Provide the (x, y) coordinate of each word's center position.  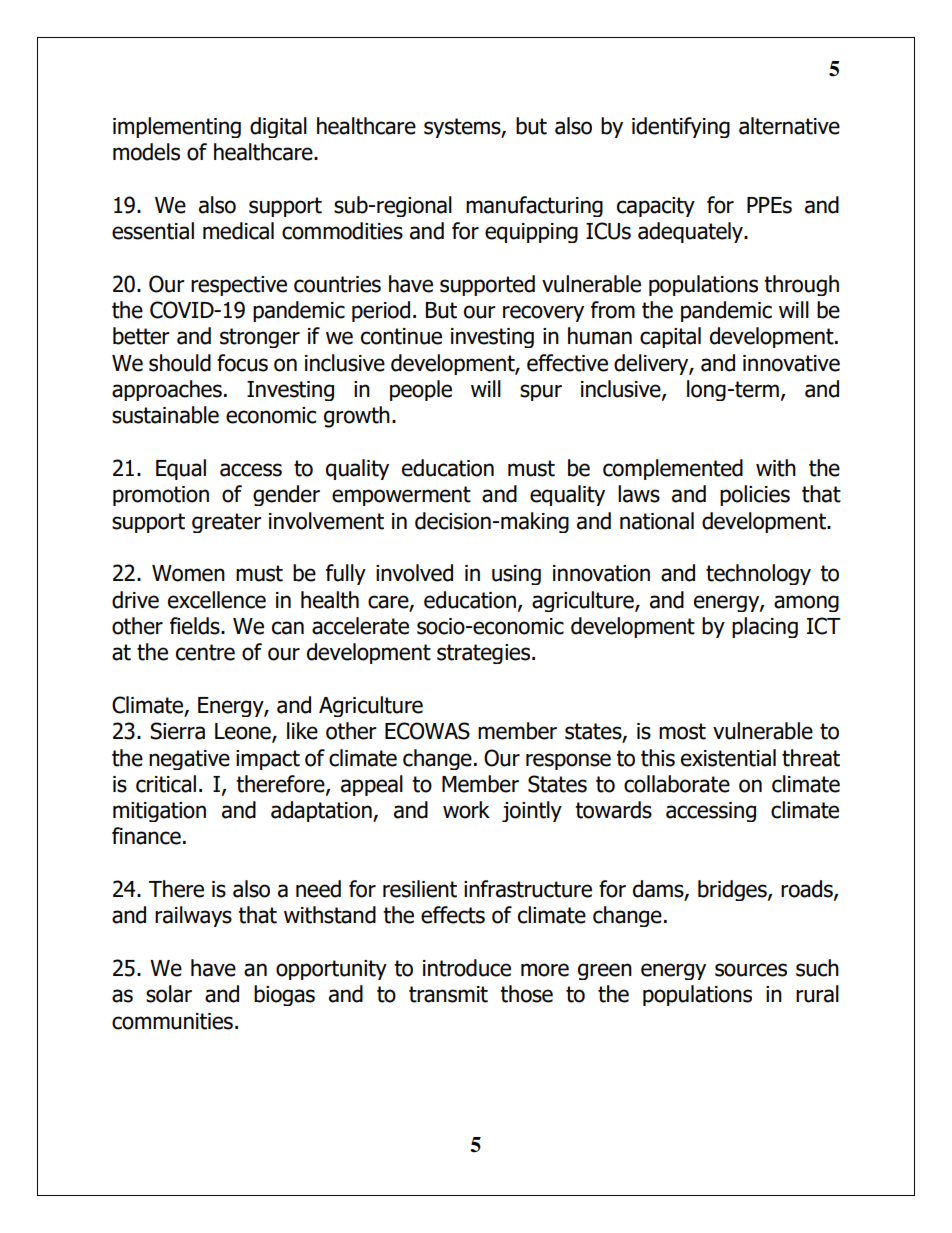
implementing (177, 127)
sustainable (165, 415)
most (682, 731)
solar (169, 994)
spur (541, 392)
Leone (244, 732)
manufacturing (534, 206)
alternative (789, 126)
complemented (673, 469)
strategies (485, 654)
